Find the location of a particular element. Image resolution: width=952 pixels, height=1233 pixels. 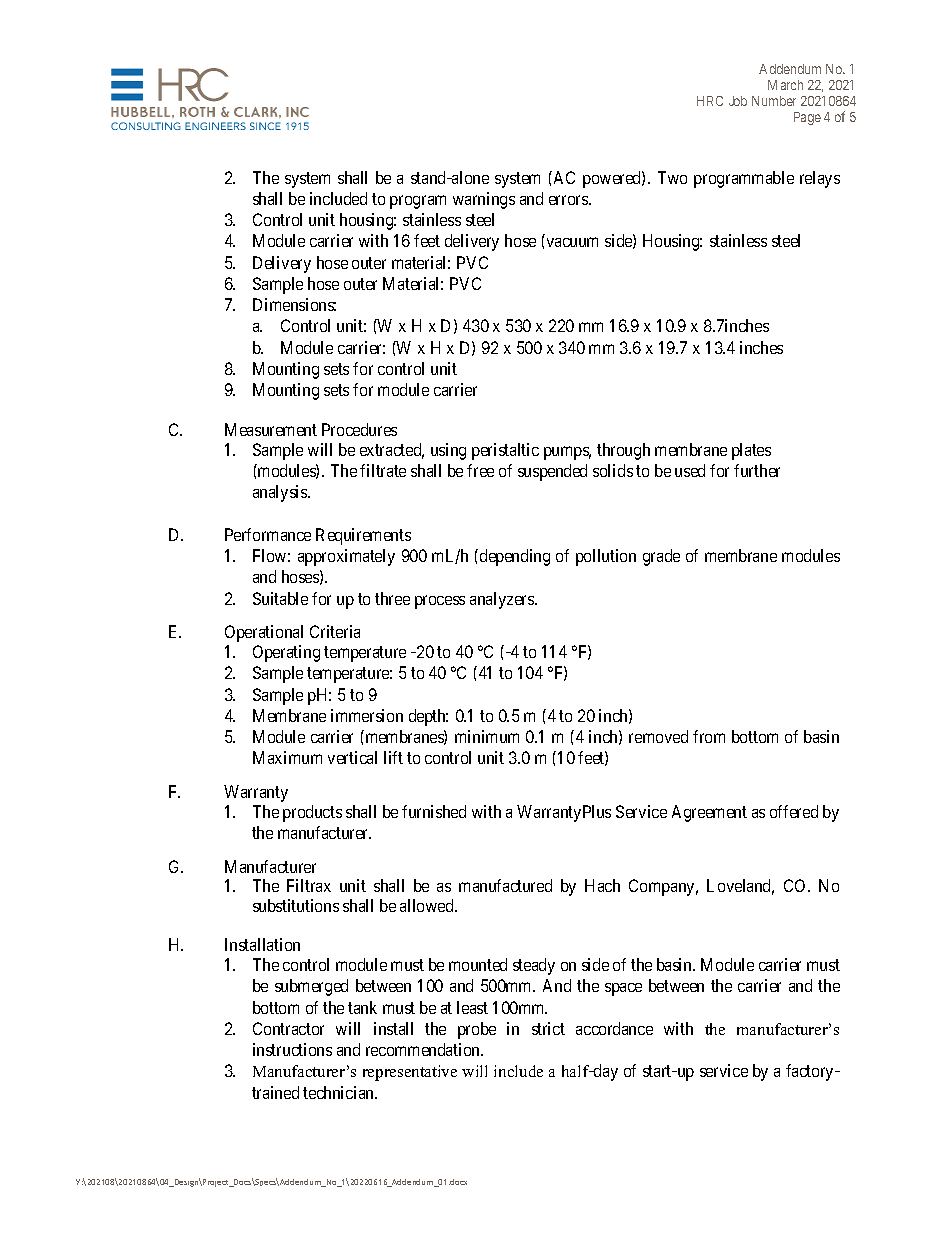

warnings is located at coordinates (484, 200).
